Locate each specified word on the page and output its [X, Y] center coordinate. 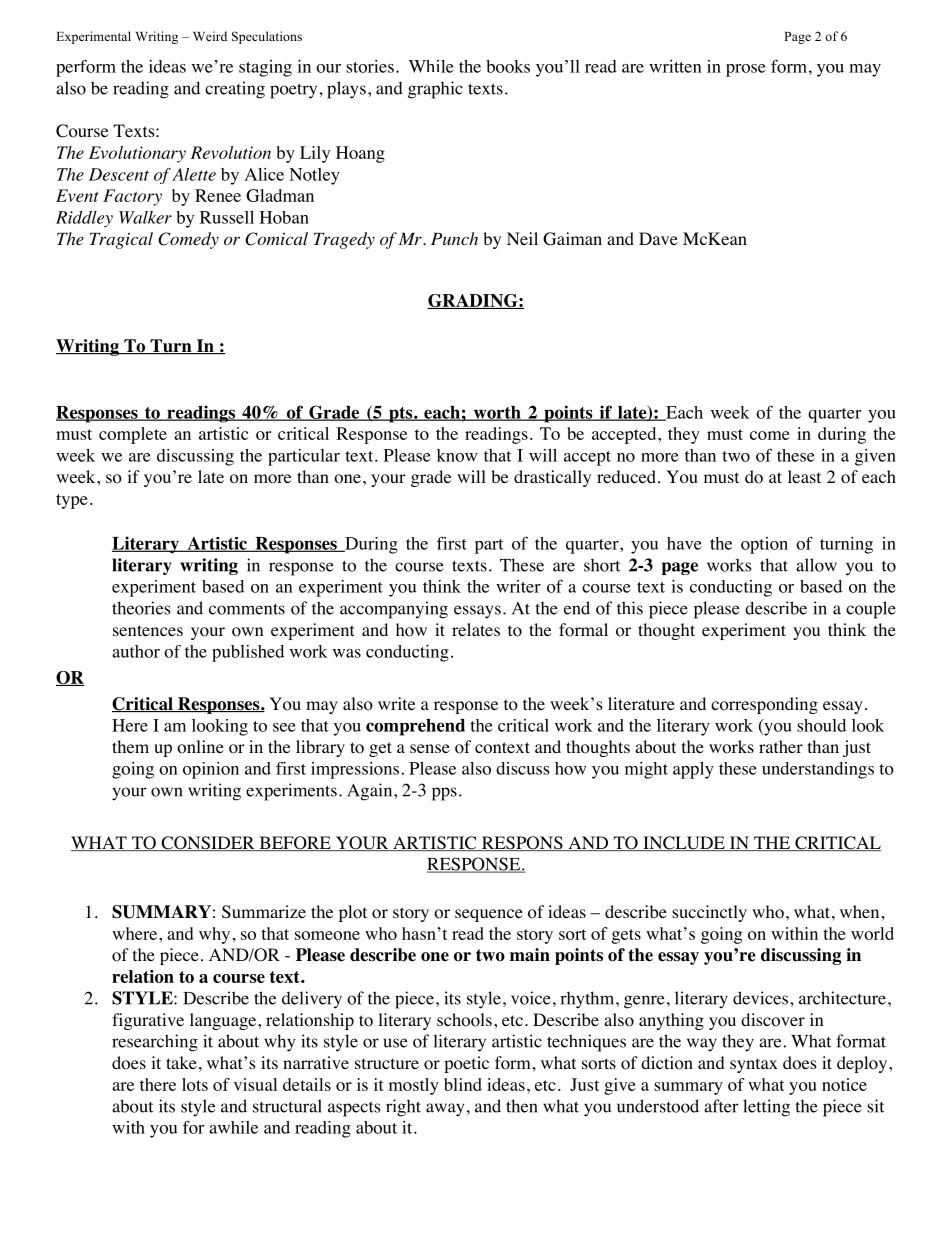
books [508, 66]
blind [463, 1084]
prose [746, 70]
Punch [454, 238]
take [181, 1062]
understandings [818, 770]
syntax [754, 1065]
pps [444, 794]
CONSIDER [208, 843]
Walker [145, 217]
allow [816, 565]
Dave [658, 238]
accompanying [394, 610]
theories [141, 608]
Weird [210, 36]
